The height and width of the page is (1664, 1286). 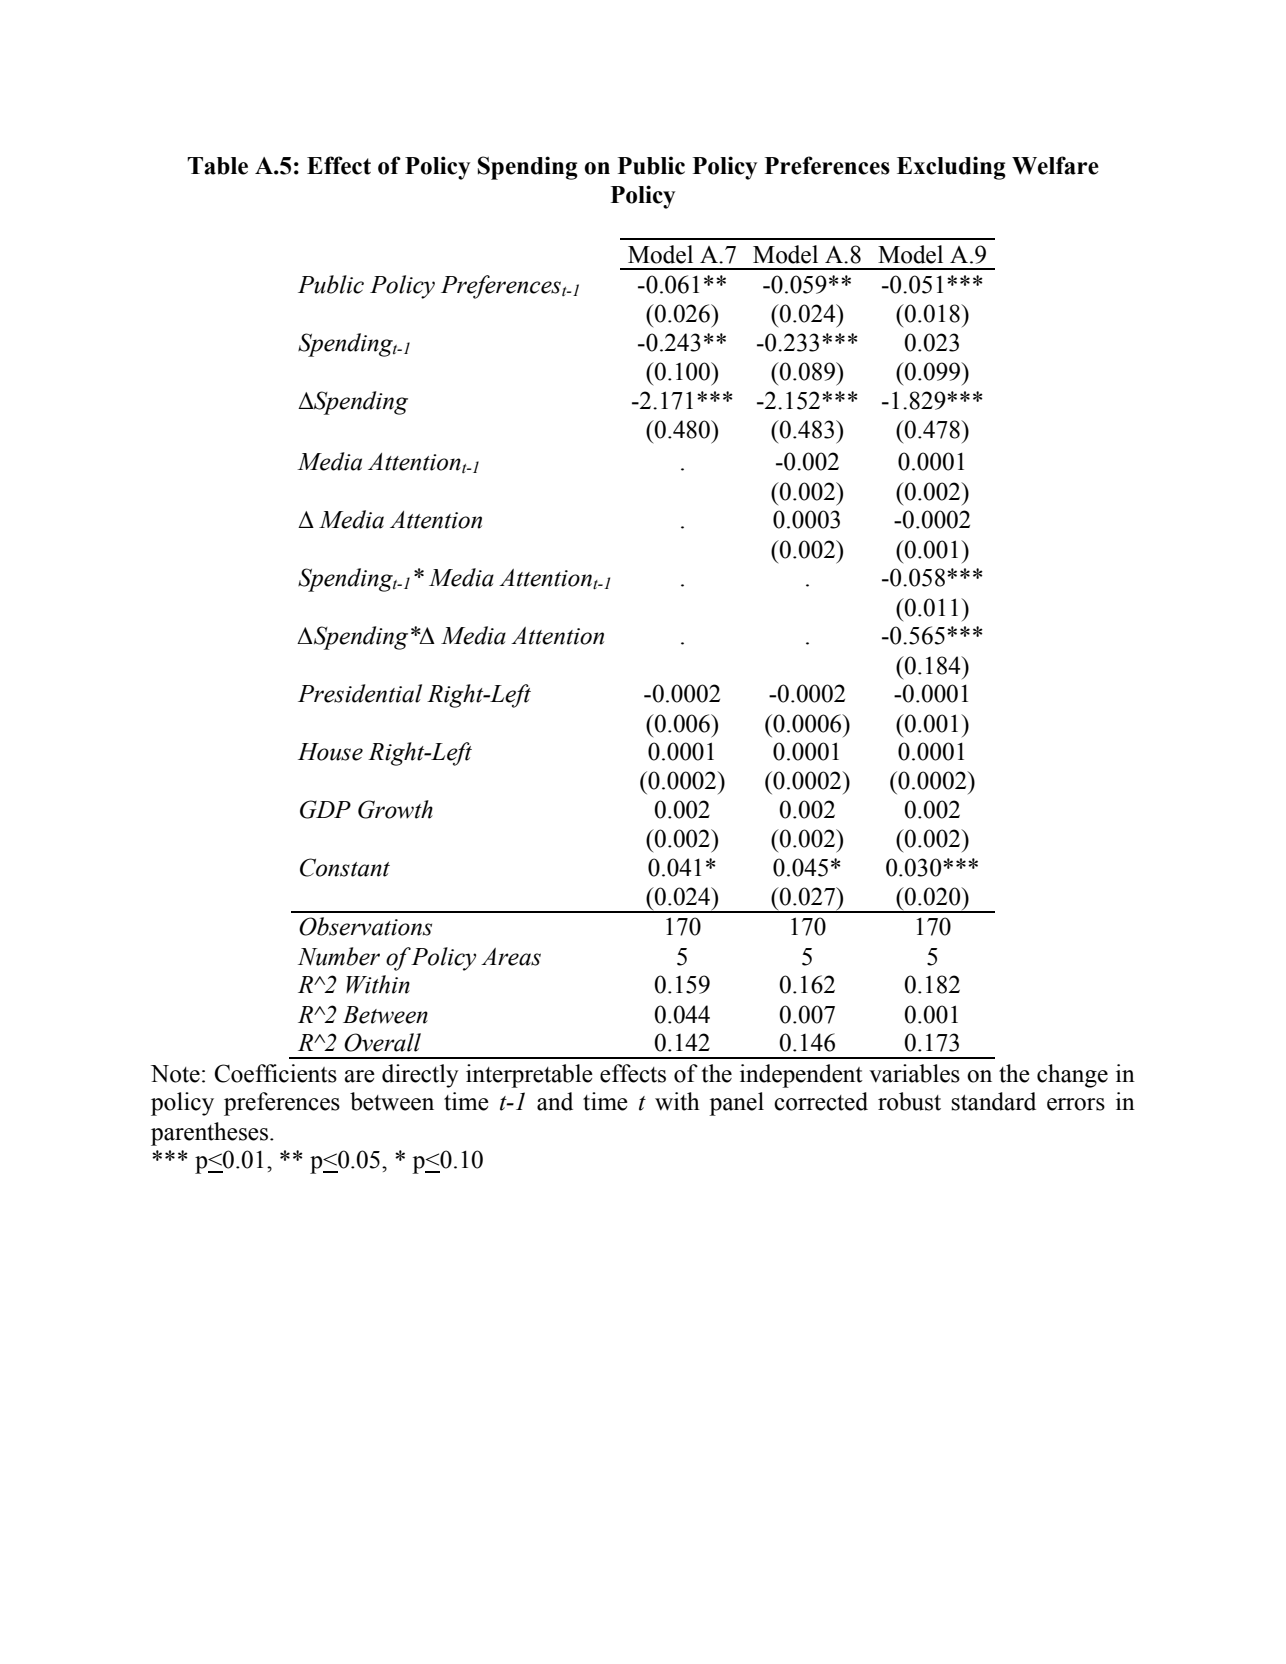 I want to click on Coefficients, so click(x=275, y=1073).
